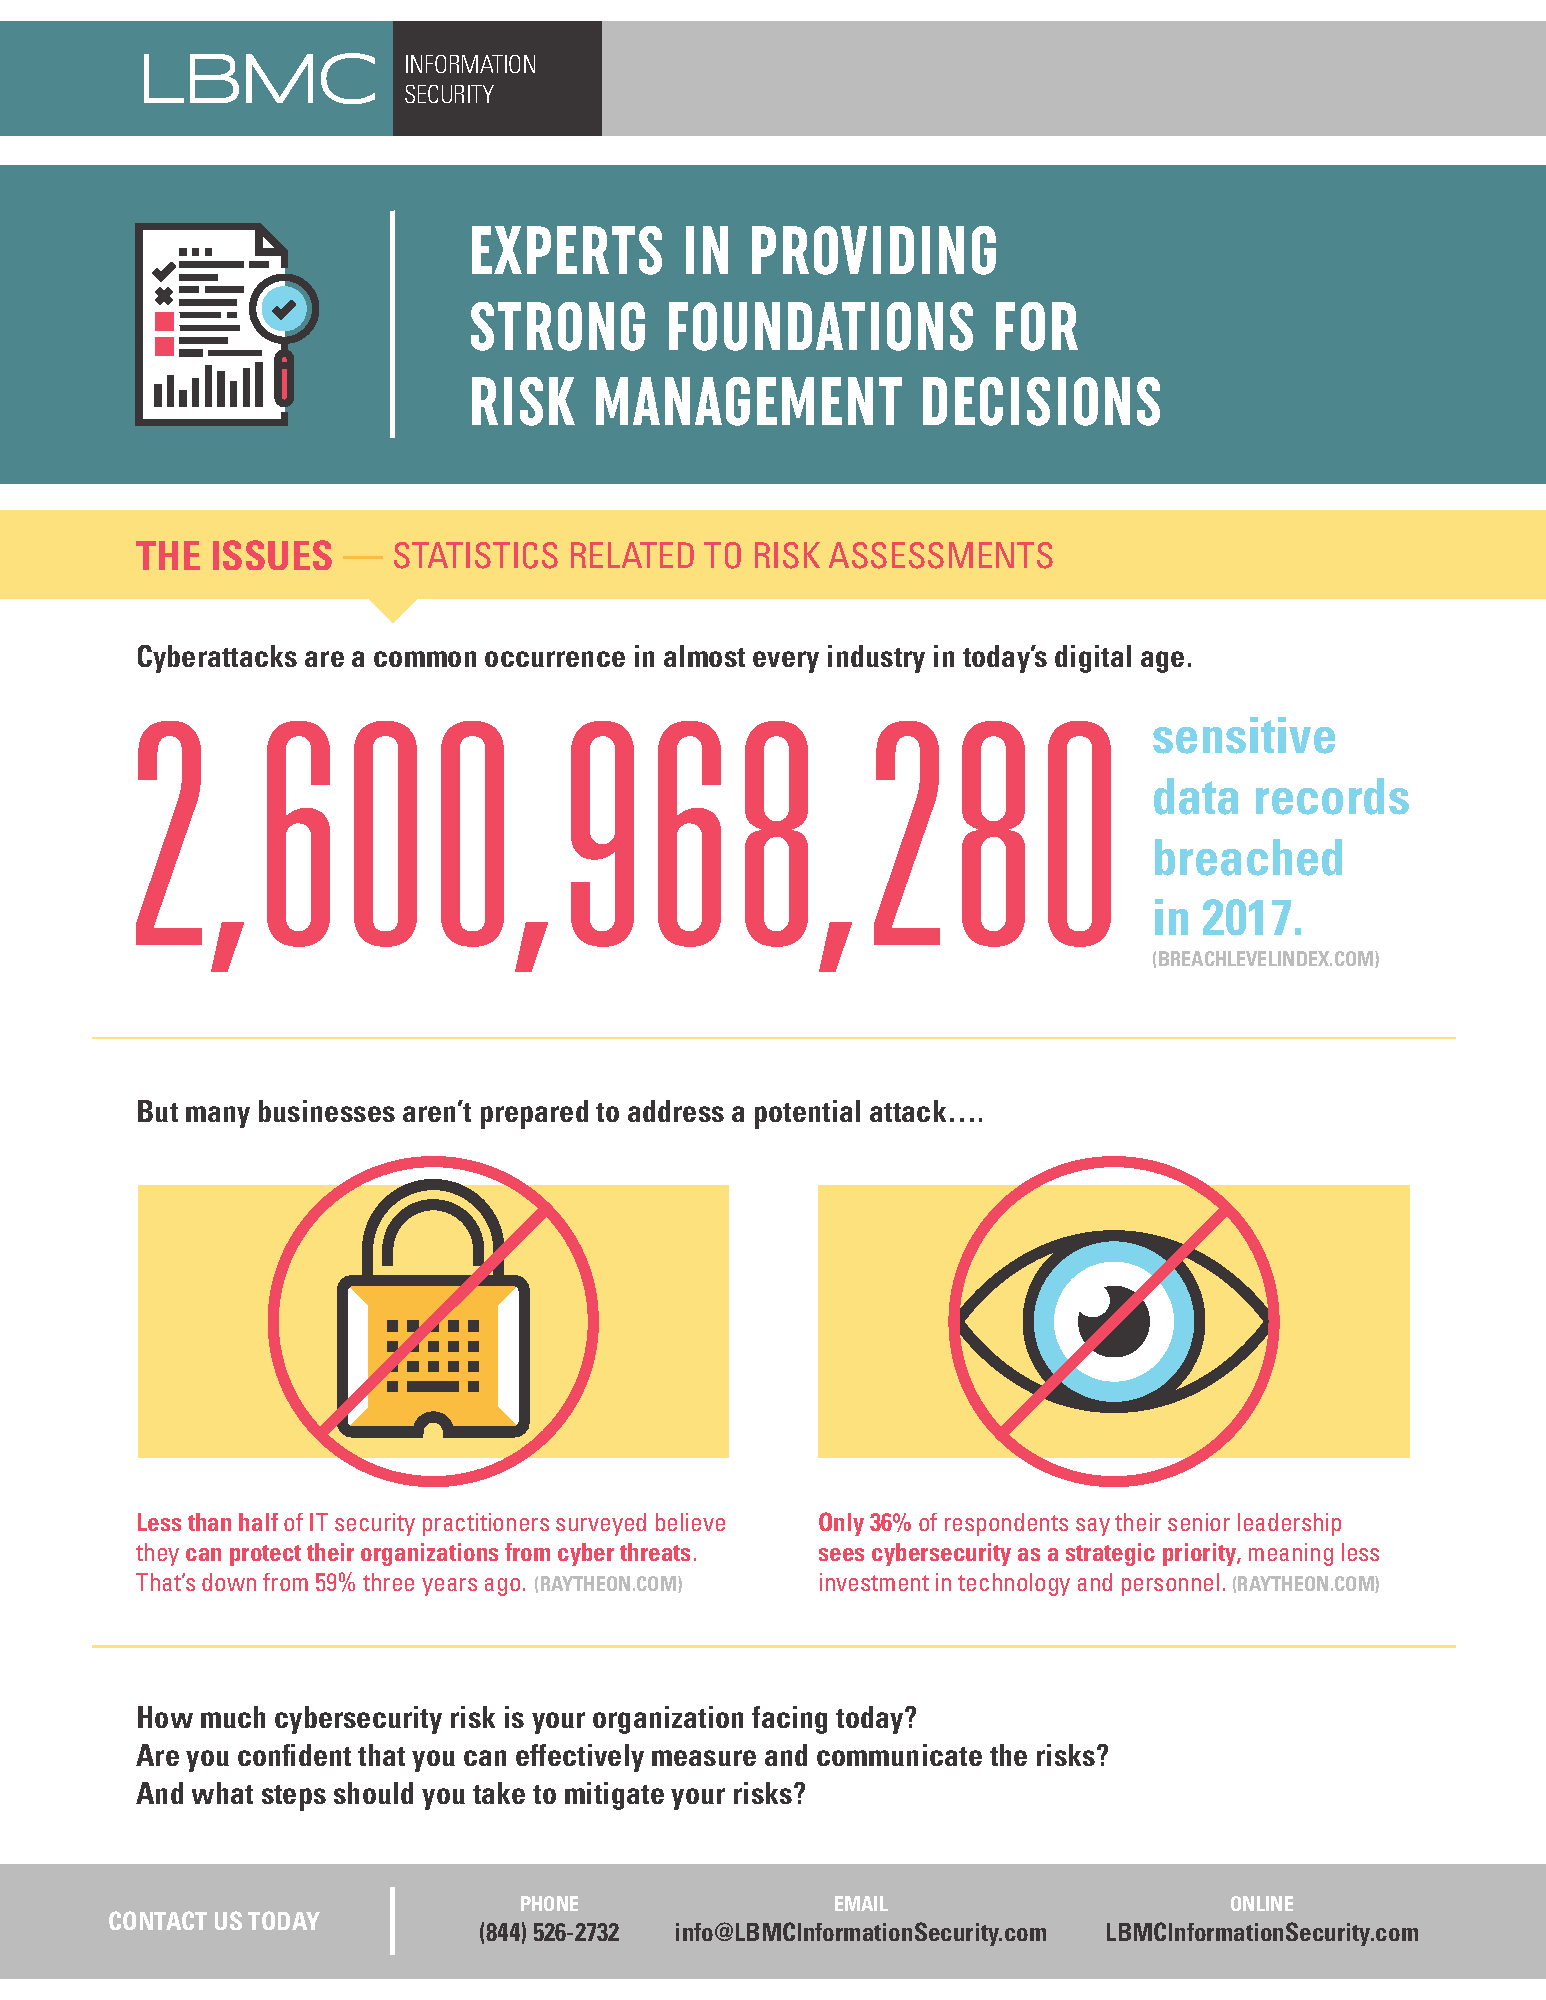 This image has height=2000, width=1546. Describe the element at coordinates (821, 326) in the image. I see `FOUNDATIONS` at that location.
